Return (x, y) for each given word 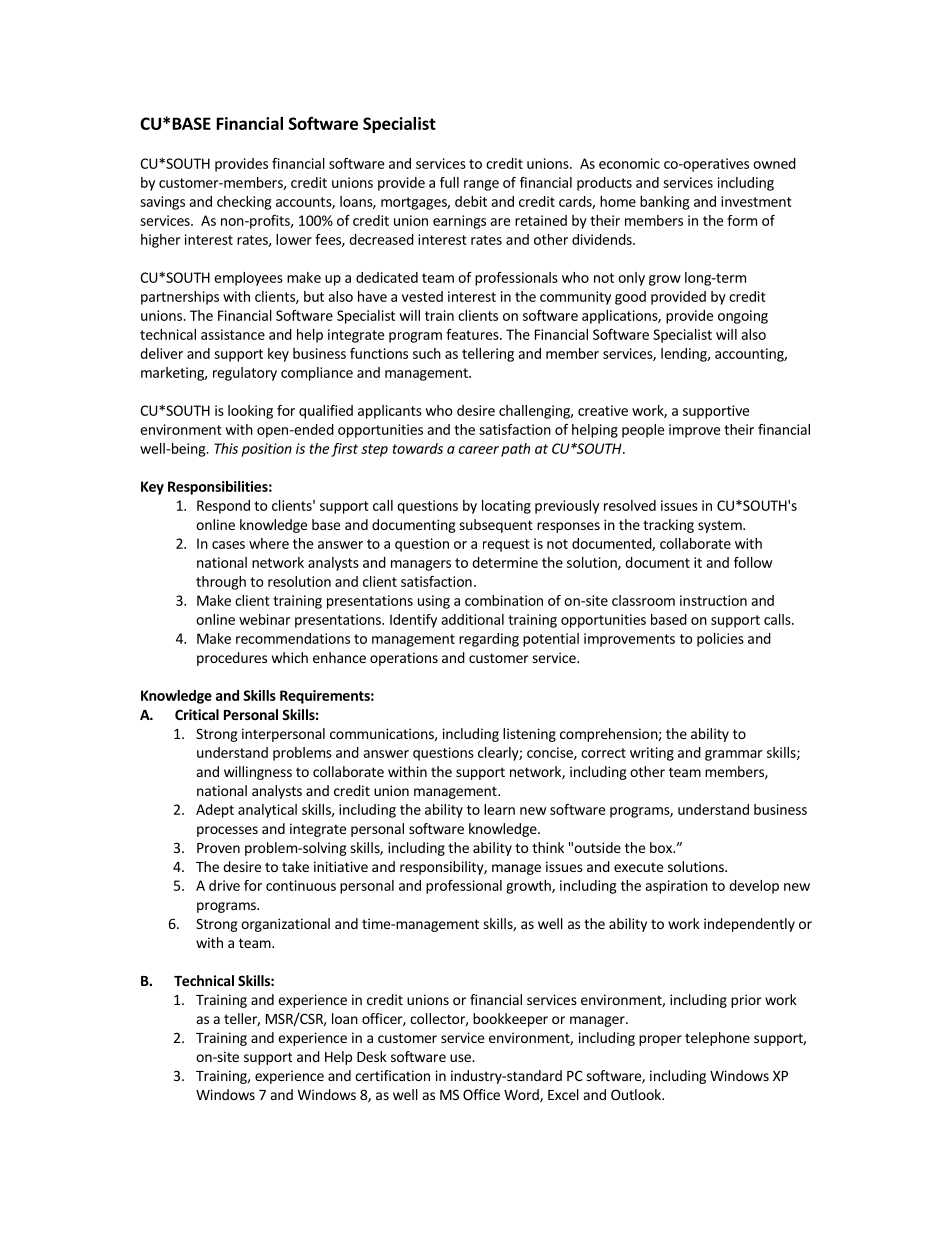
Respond (223, 507)
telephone (717, 1039)
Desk (372, 1056)
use (461, 1058)
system (721, 526)
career (479, 450)
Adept (215, 811)
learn (499, 809)
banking (664, 203)
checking (244, 203)
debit (471, 201)
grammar (733, 755)
